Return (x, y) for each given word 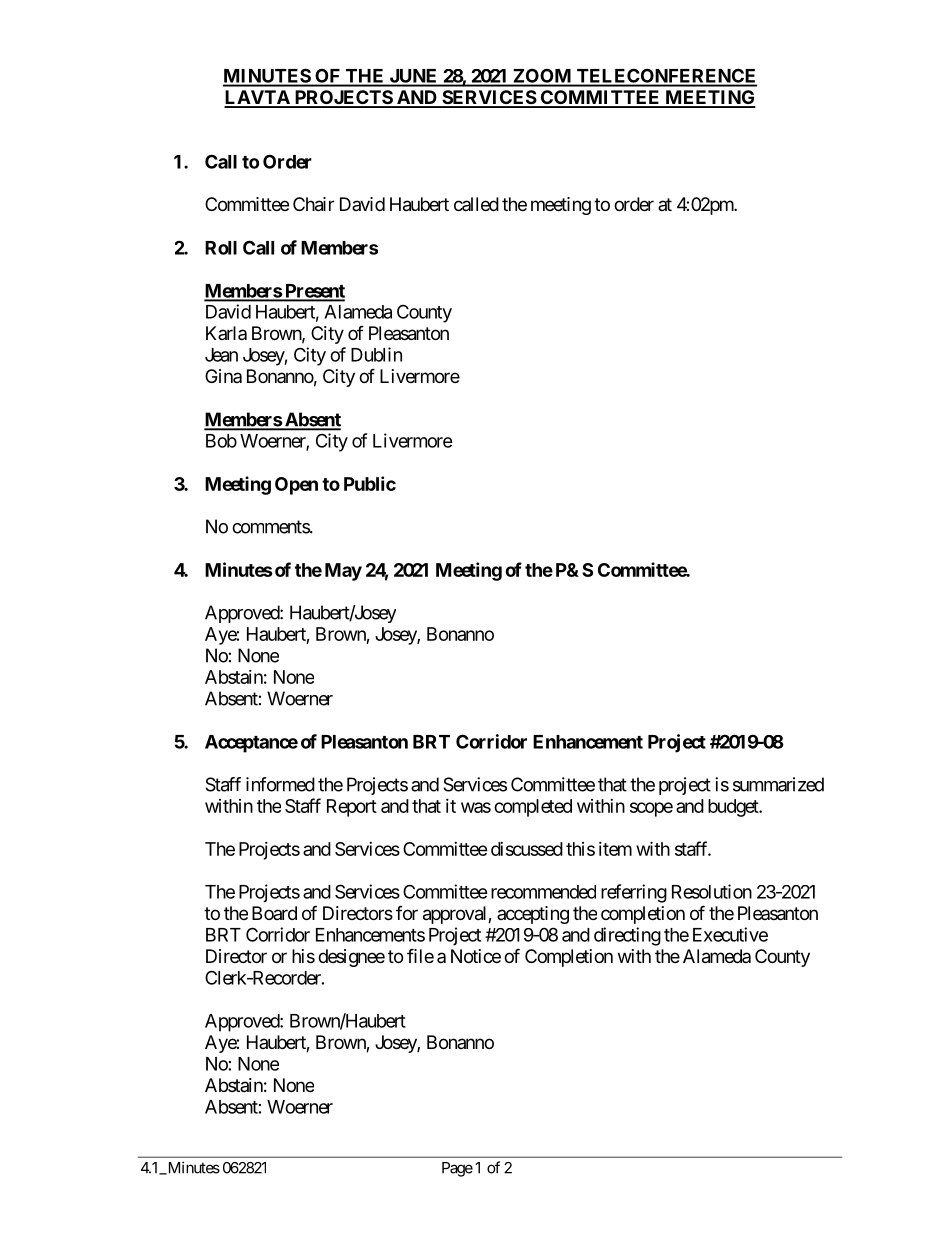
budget (734, 808)
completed (533, 808)
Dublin (376, 354)
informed (280, 784)
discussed (527, 849)
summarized (778, 784)
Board (274, 913)
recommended (543, 892)
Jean (221, 355)
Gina (223, 376)
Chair (313, 204)
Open (296, 486)
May (343, 572)
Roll (221, 248)
